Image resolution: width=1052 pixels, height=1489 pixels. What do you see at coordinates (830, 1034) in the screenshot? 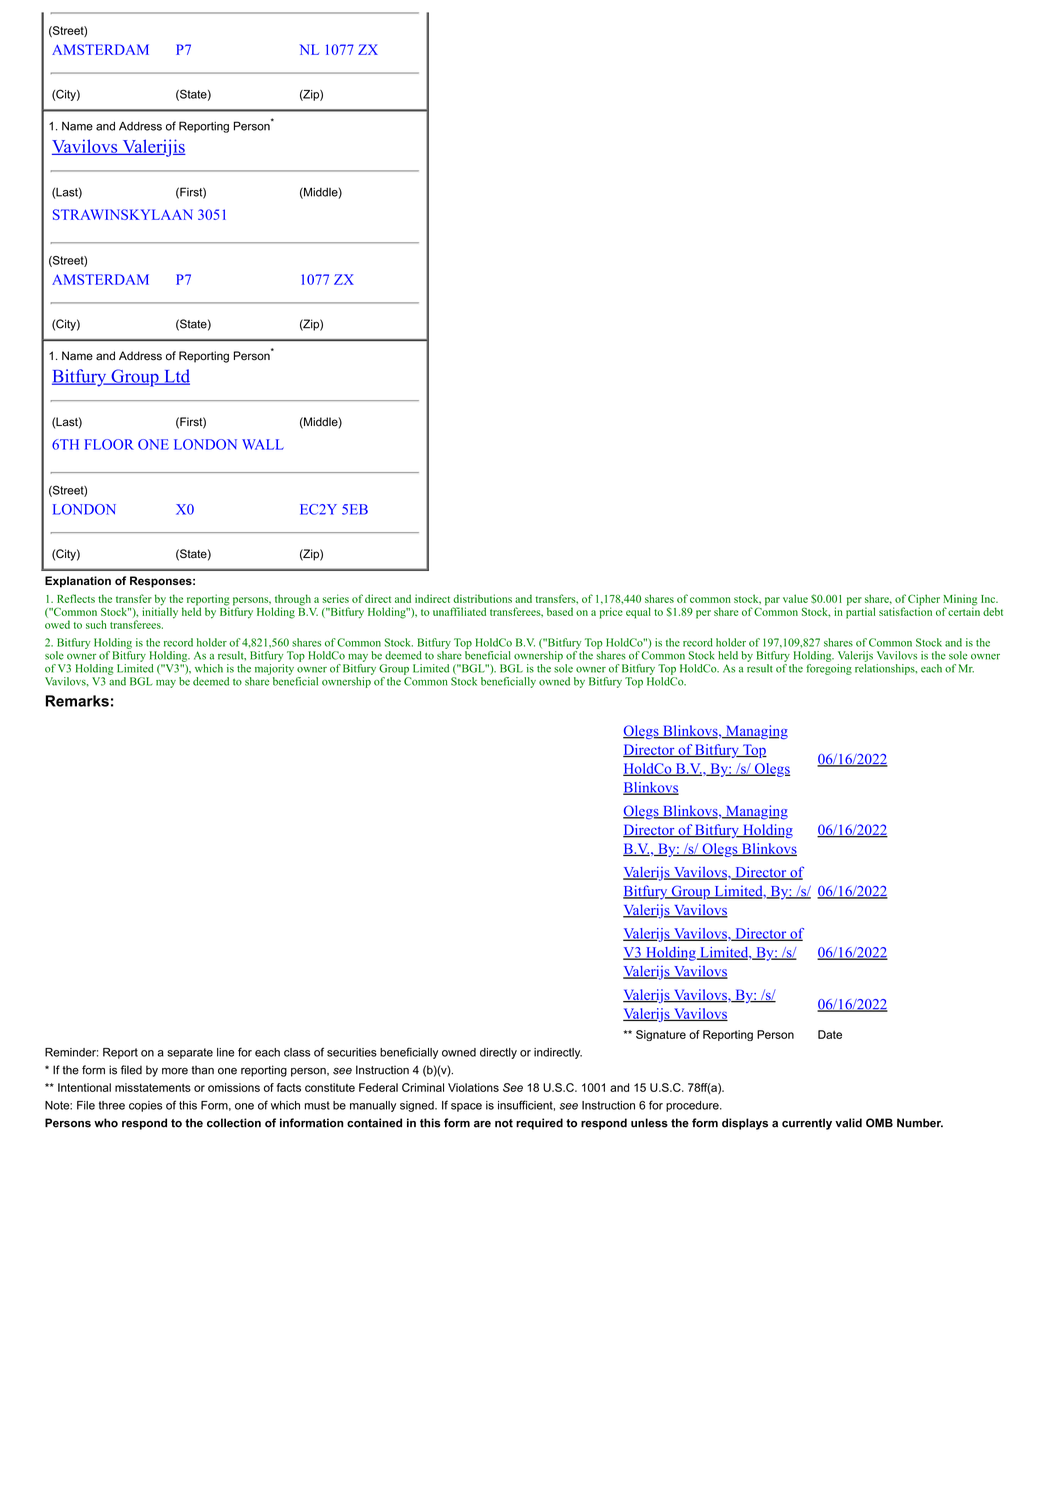
I see `Date` at bounding box center [830, 1034].
